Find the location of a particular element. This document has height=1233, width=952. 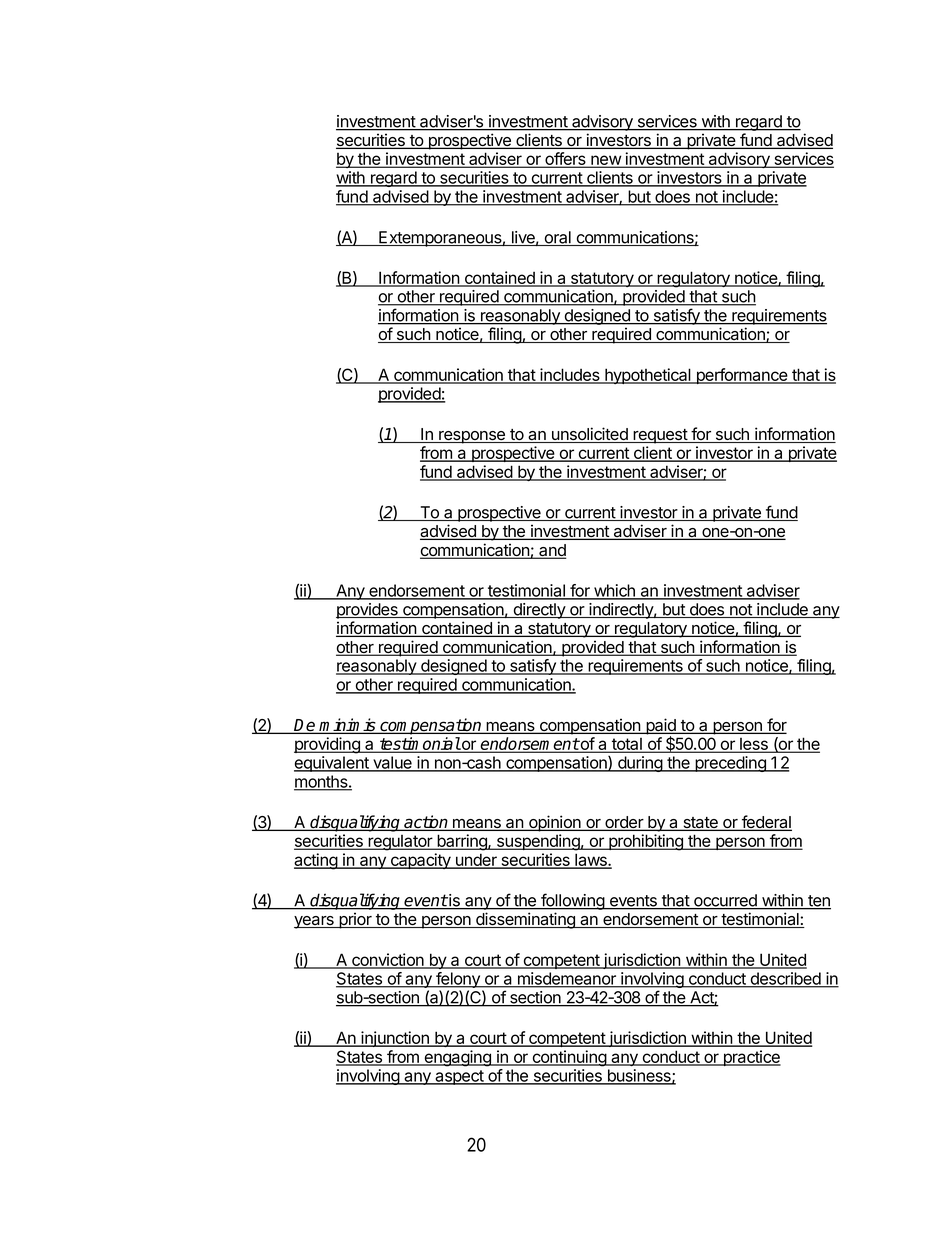

which is located at coordinates (614, 591).
